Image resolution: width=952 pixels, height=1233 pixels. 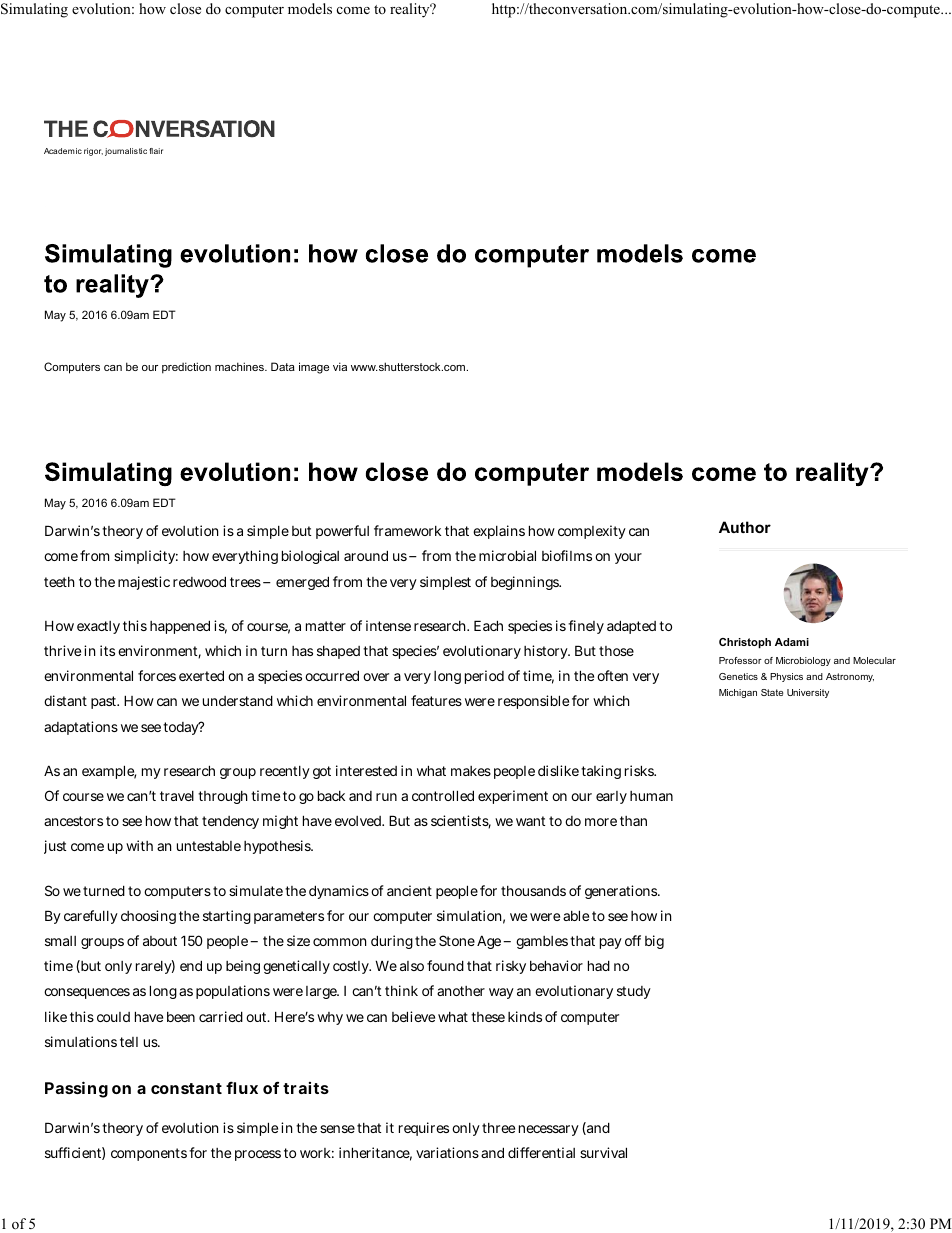 I want to click on prediction, so click(x=186, y=368).
